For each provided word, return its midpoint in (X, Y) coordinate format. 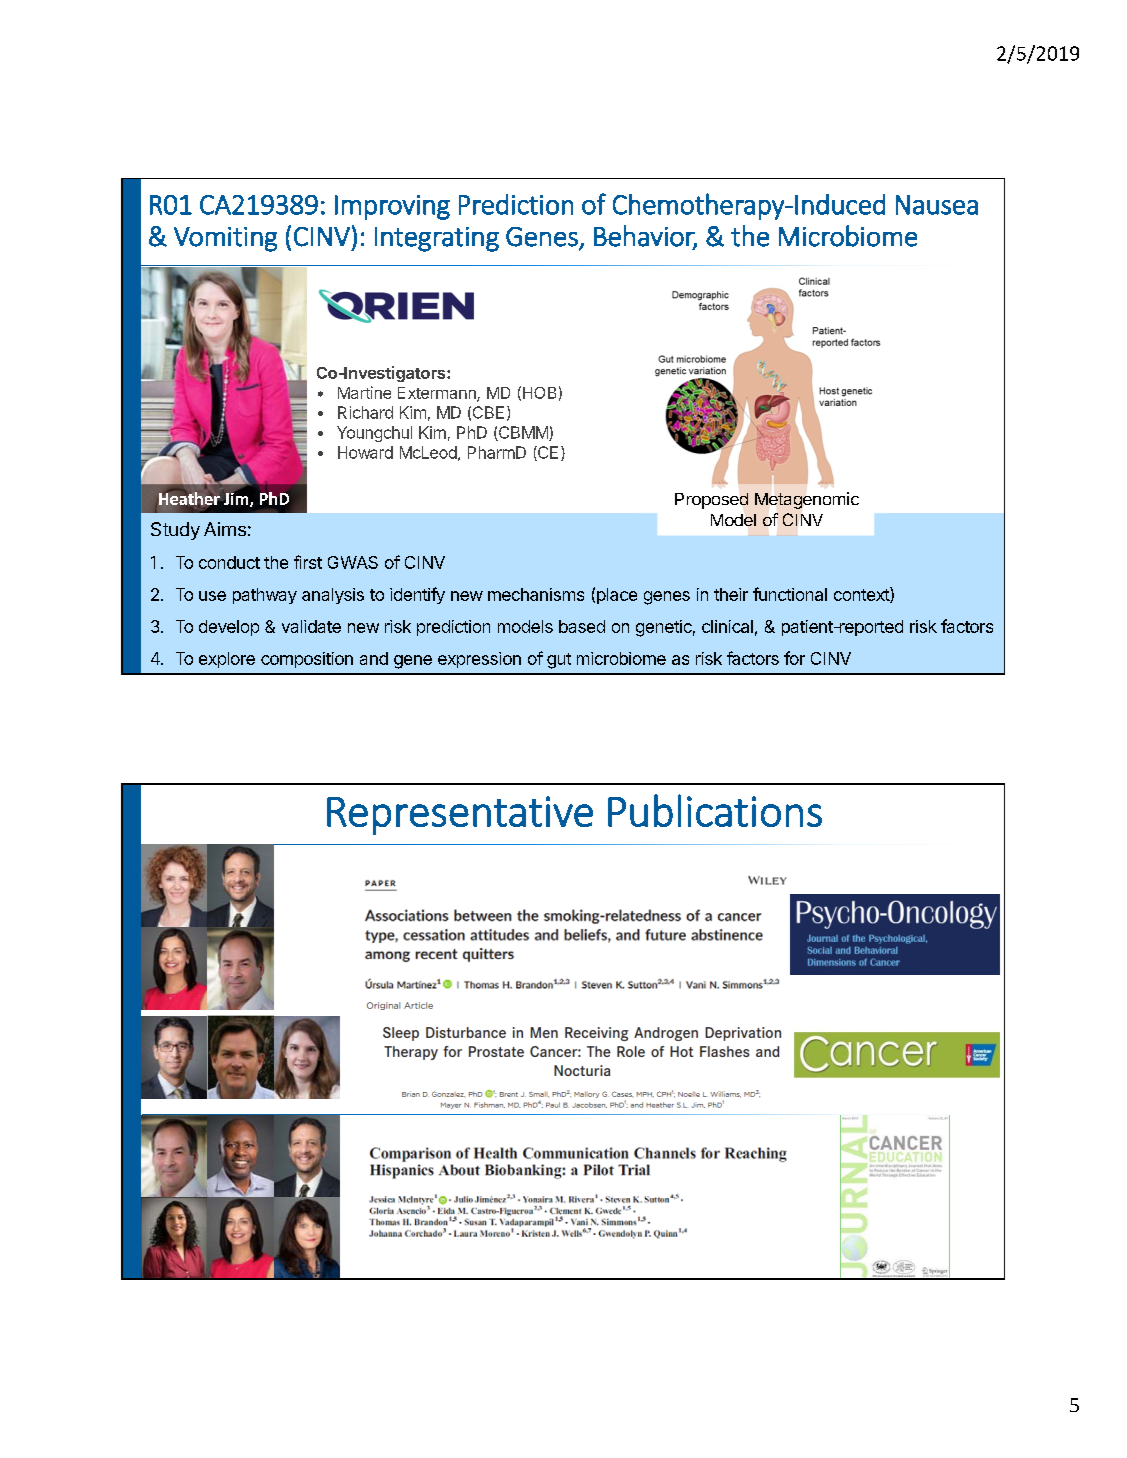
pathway (265, 596)
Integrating (437, 239)
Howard (365, 452)
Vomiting (225, 239)
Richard (365, 412)
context (862, 595)
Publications (715, 810)
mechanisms (536, 594)
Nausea (937, 205)
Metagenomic (807, 500)
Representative (460, 815)
